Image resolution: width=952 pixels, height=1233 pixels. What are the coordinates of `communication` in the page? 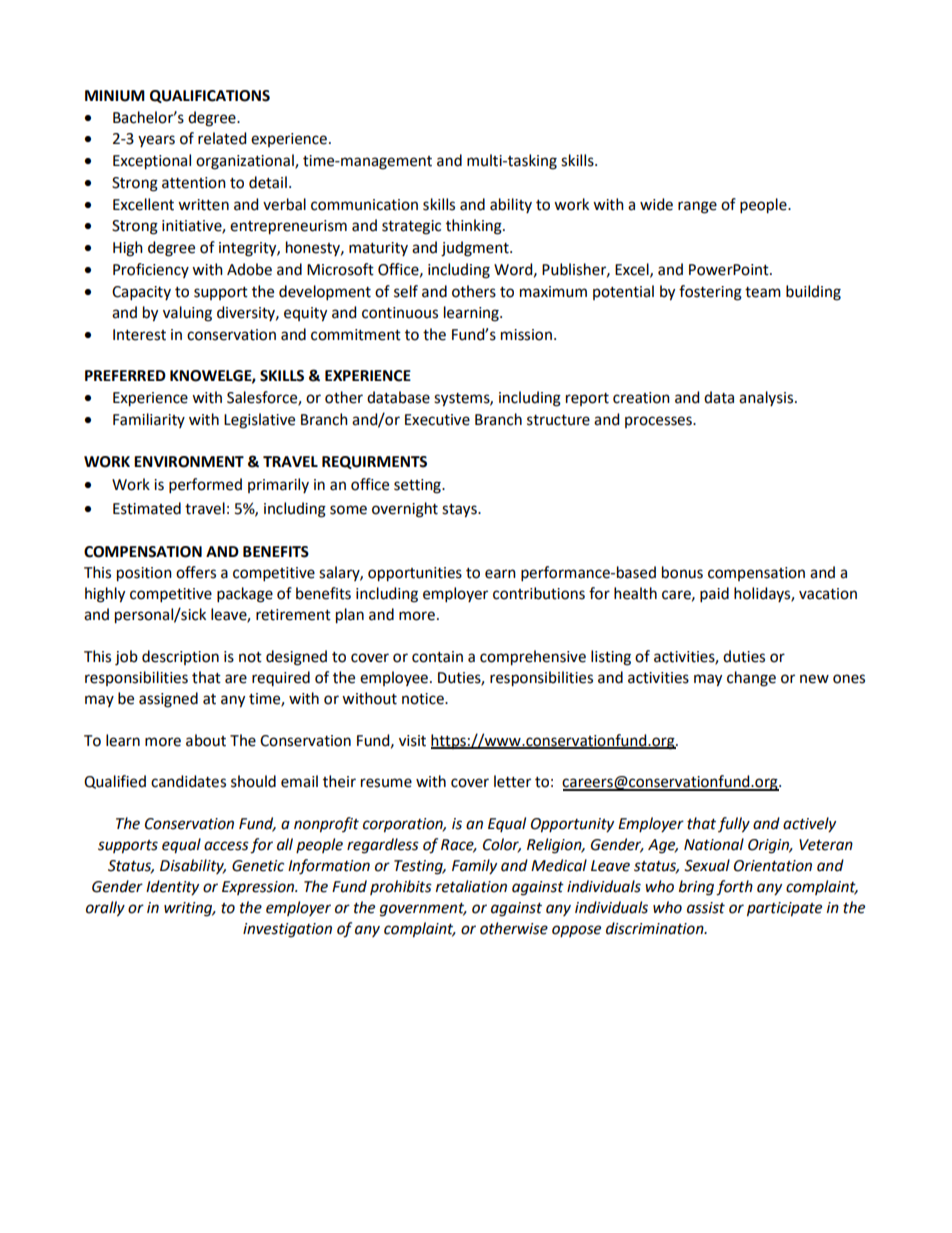 It's located at (364, 205).
